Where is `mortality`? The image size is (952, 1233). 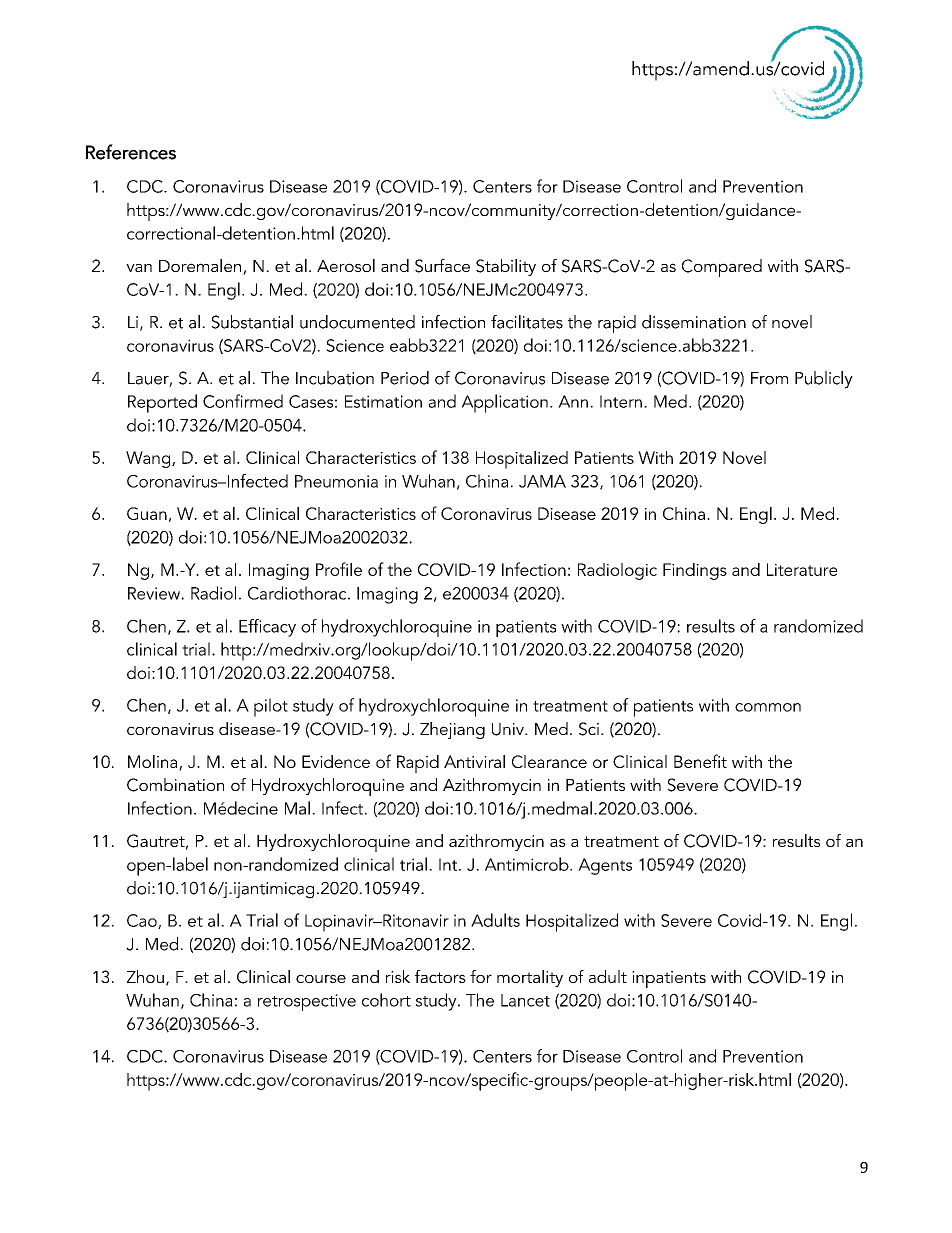 mortality is located at coordinates (530, 978).
